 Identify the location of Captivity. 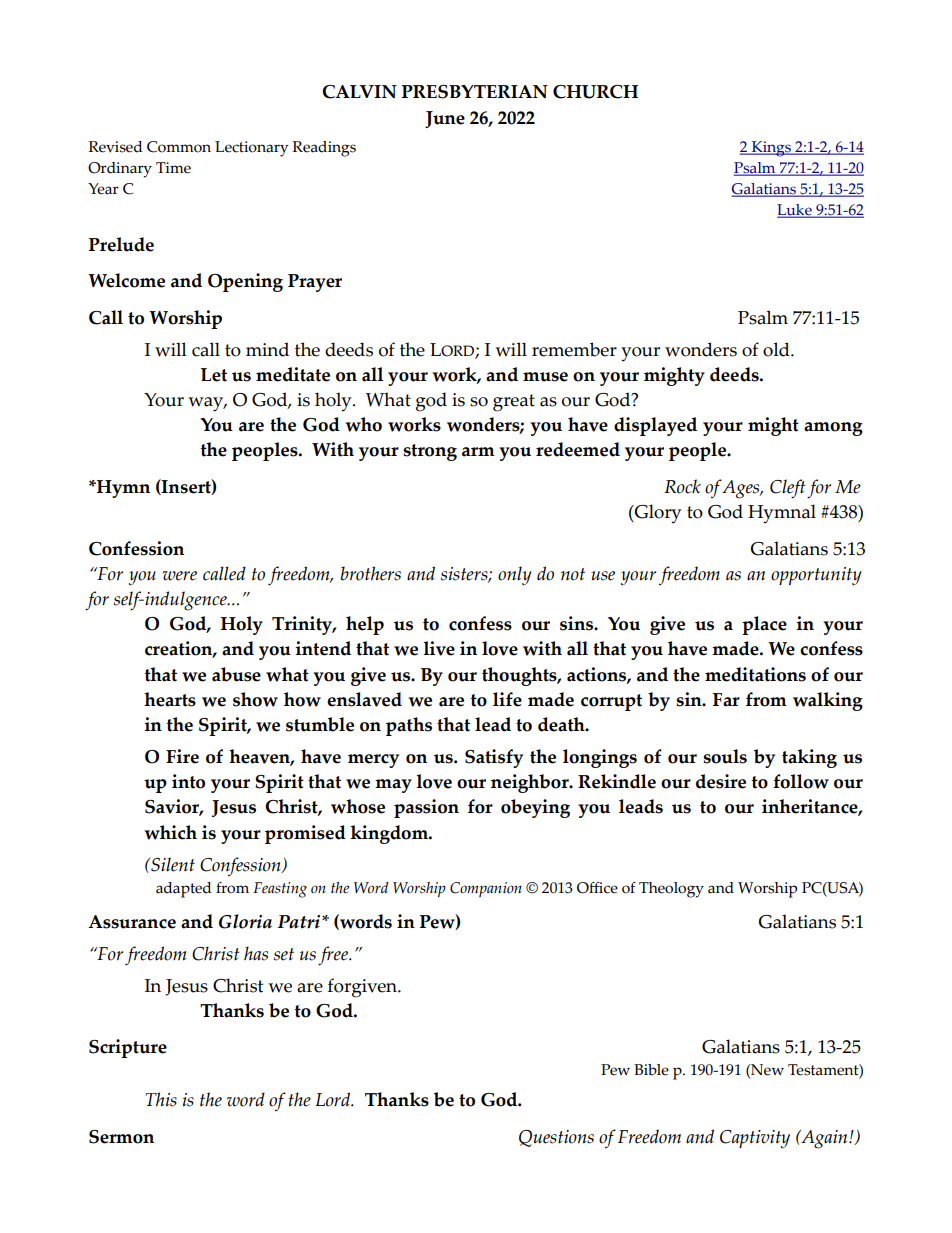
(755, 1139).
